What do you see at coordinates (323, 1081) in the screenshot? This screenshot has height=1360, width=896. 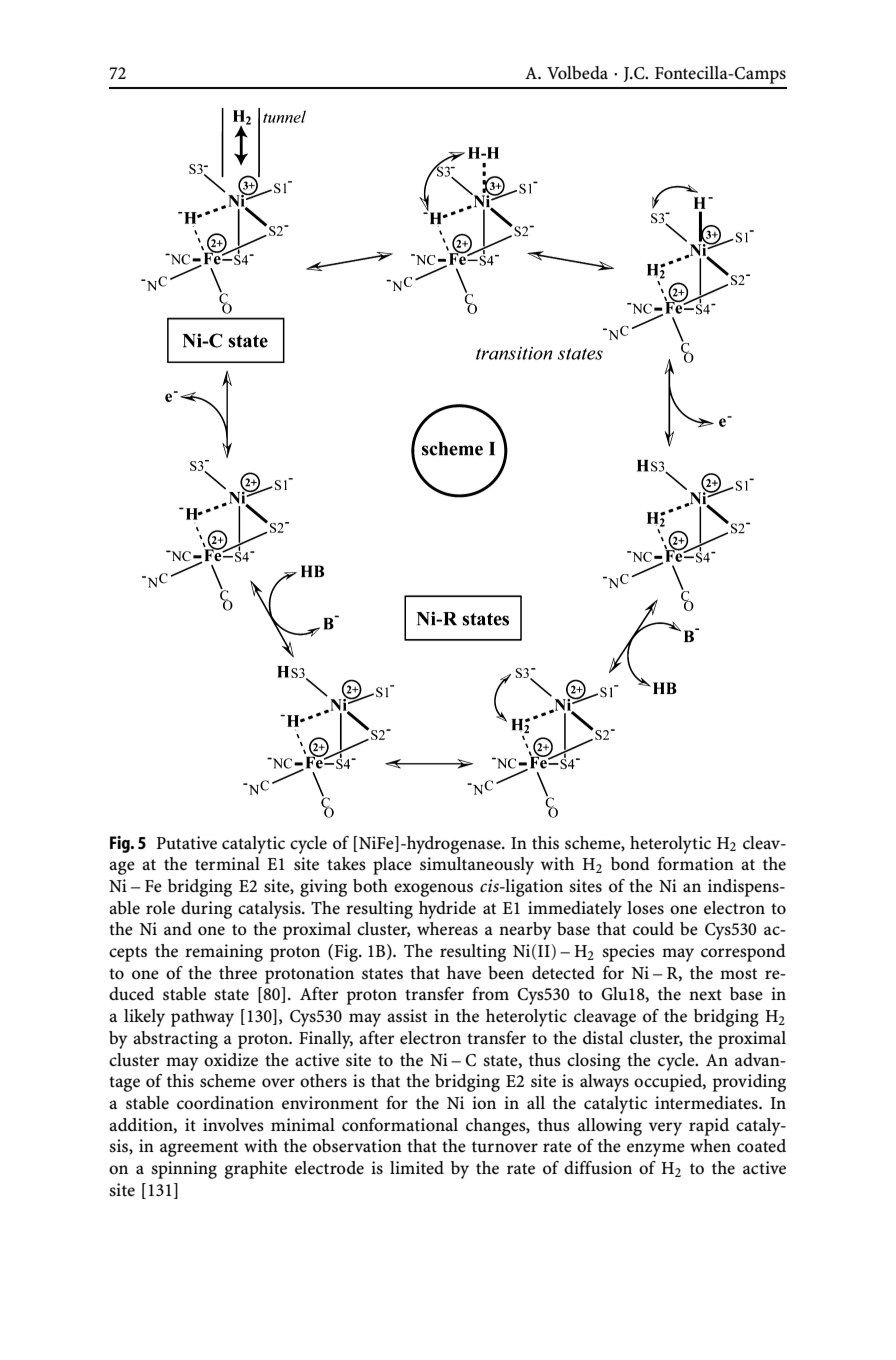 I see `others` at bounding box center [323, 1081].
